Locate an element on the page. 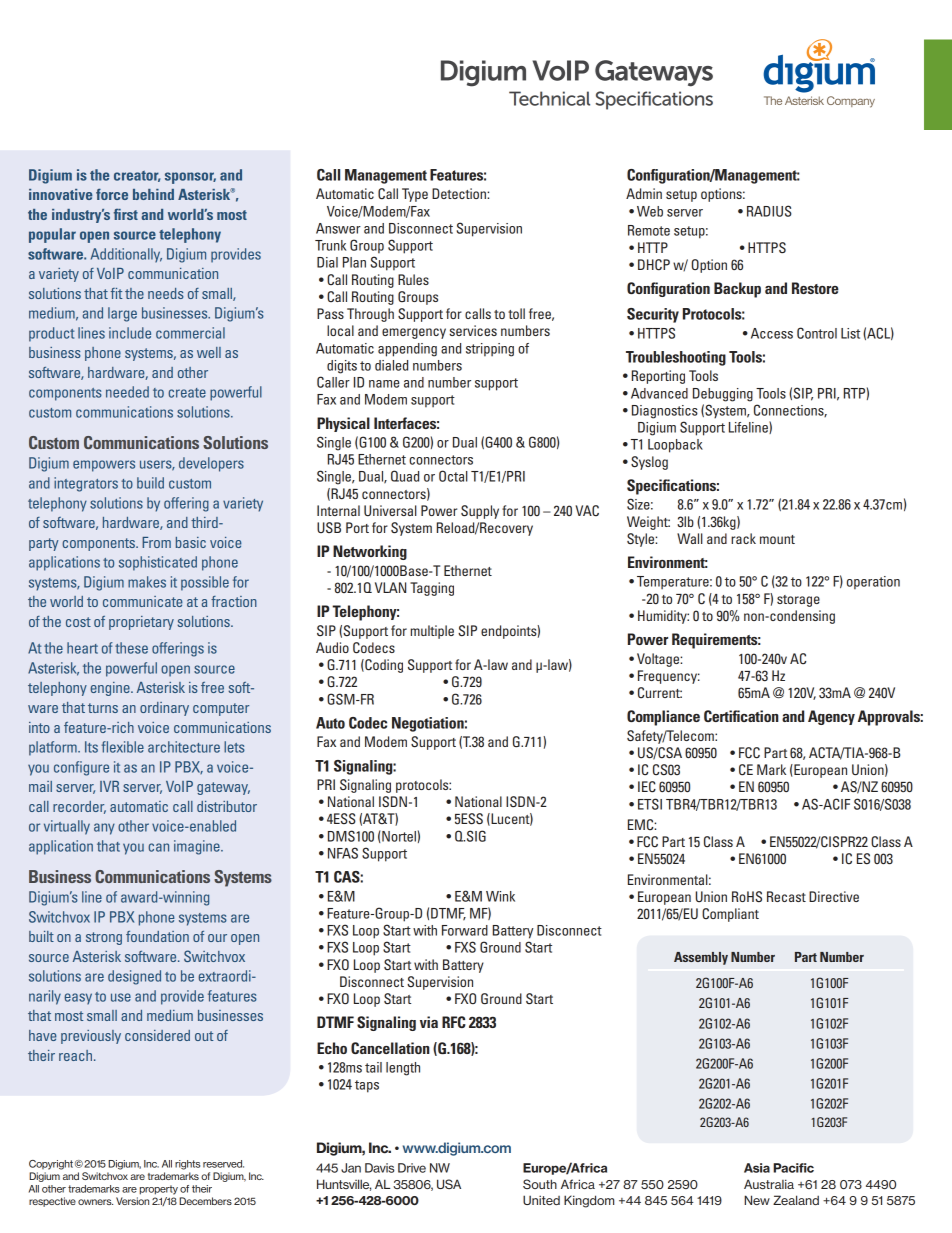  creator is located at coordinates (137, 176).
